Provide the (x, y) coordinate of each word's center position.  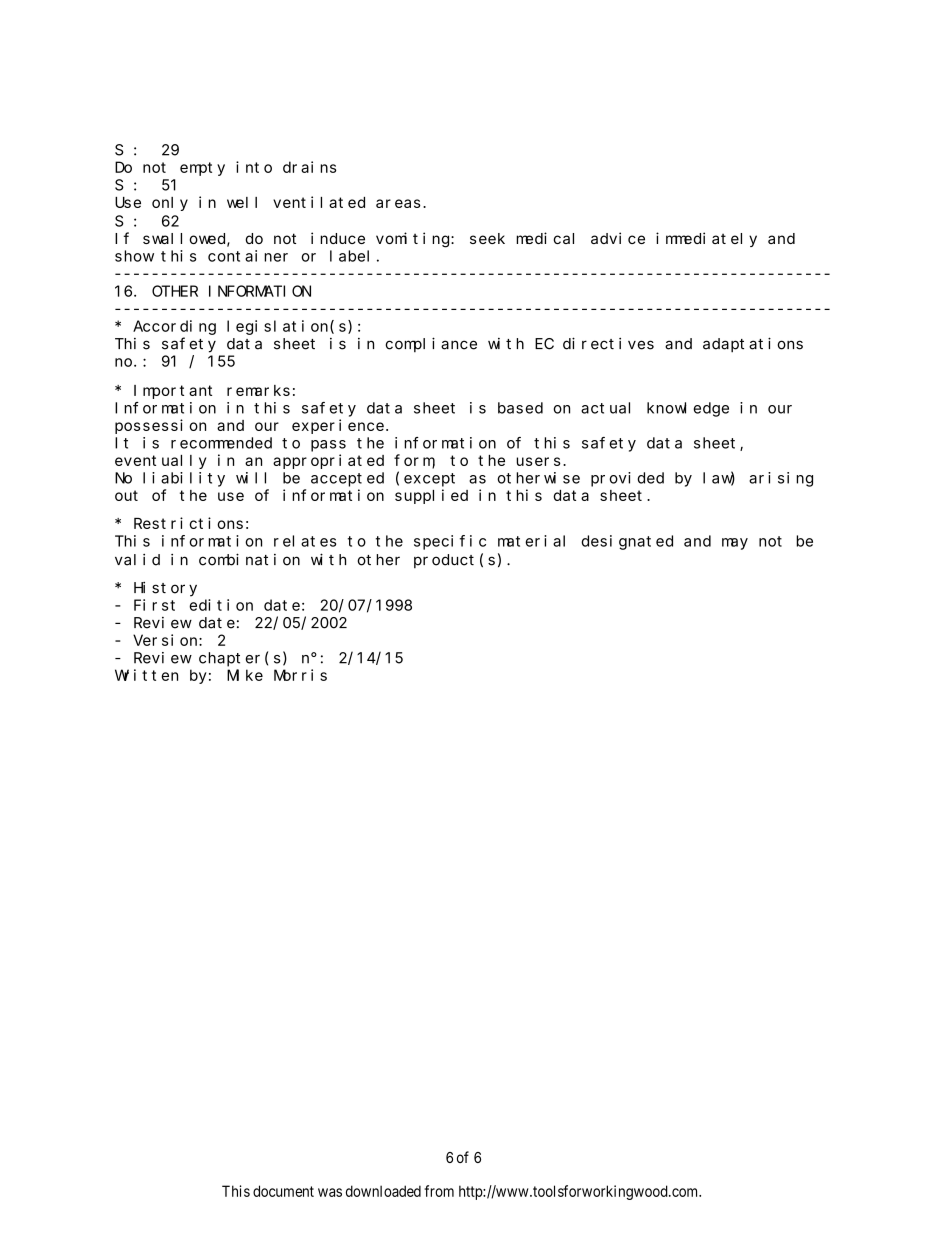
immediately (706, 239)
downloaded (383, 1191)
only (170, 204)
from (439, 1191)
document (283, 1191)
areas (398, 203)
